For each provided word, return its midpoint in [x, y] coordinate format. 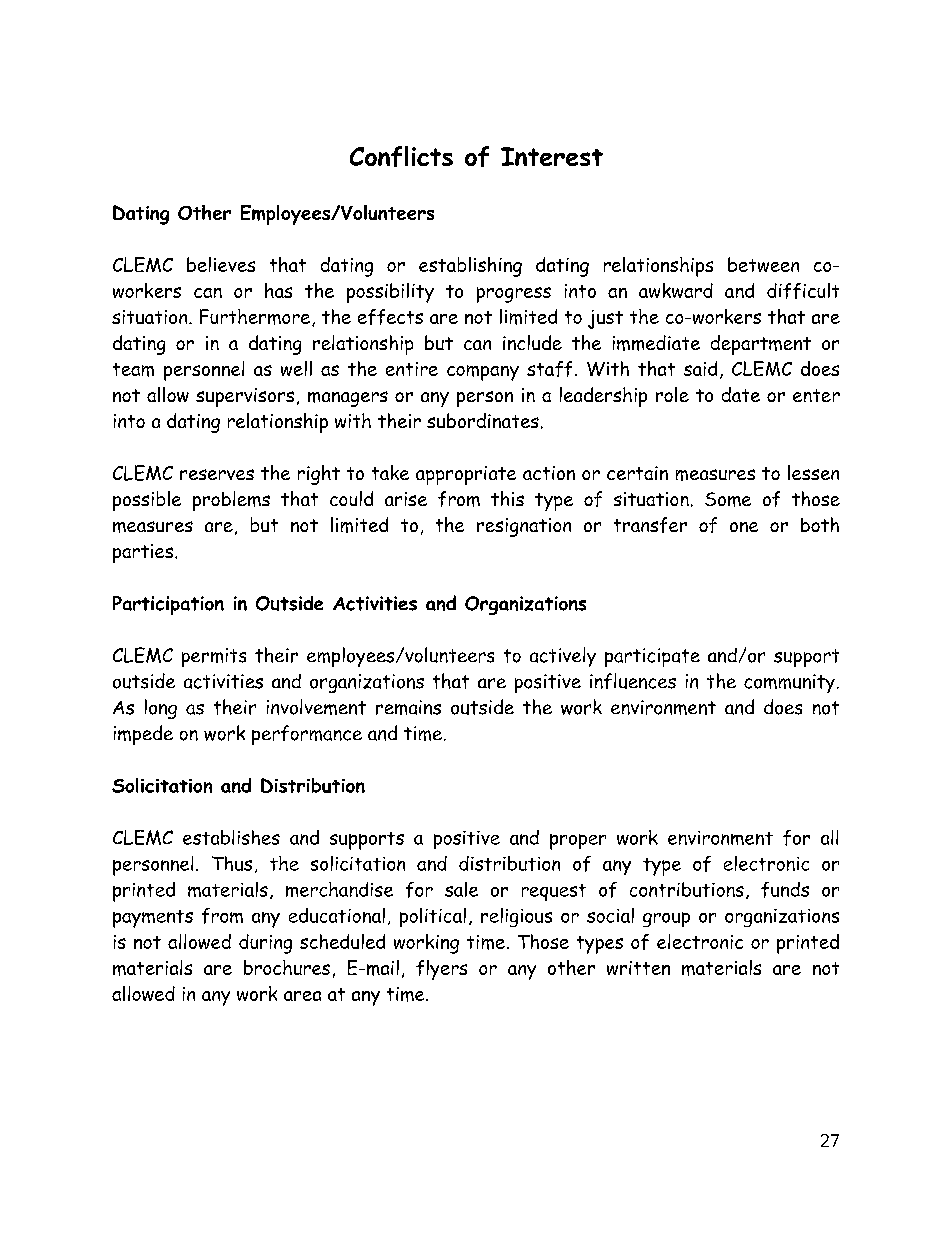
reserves [217, 474]
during [265, 944]
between [763, 264]
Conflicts [401, 156]
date [741, 394]
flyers [441, 970]
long [161, 709]
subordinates [483, 420]
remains [408, 707]
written [638, 968]
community [789, 683]
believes [221, 264]
